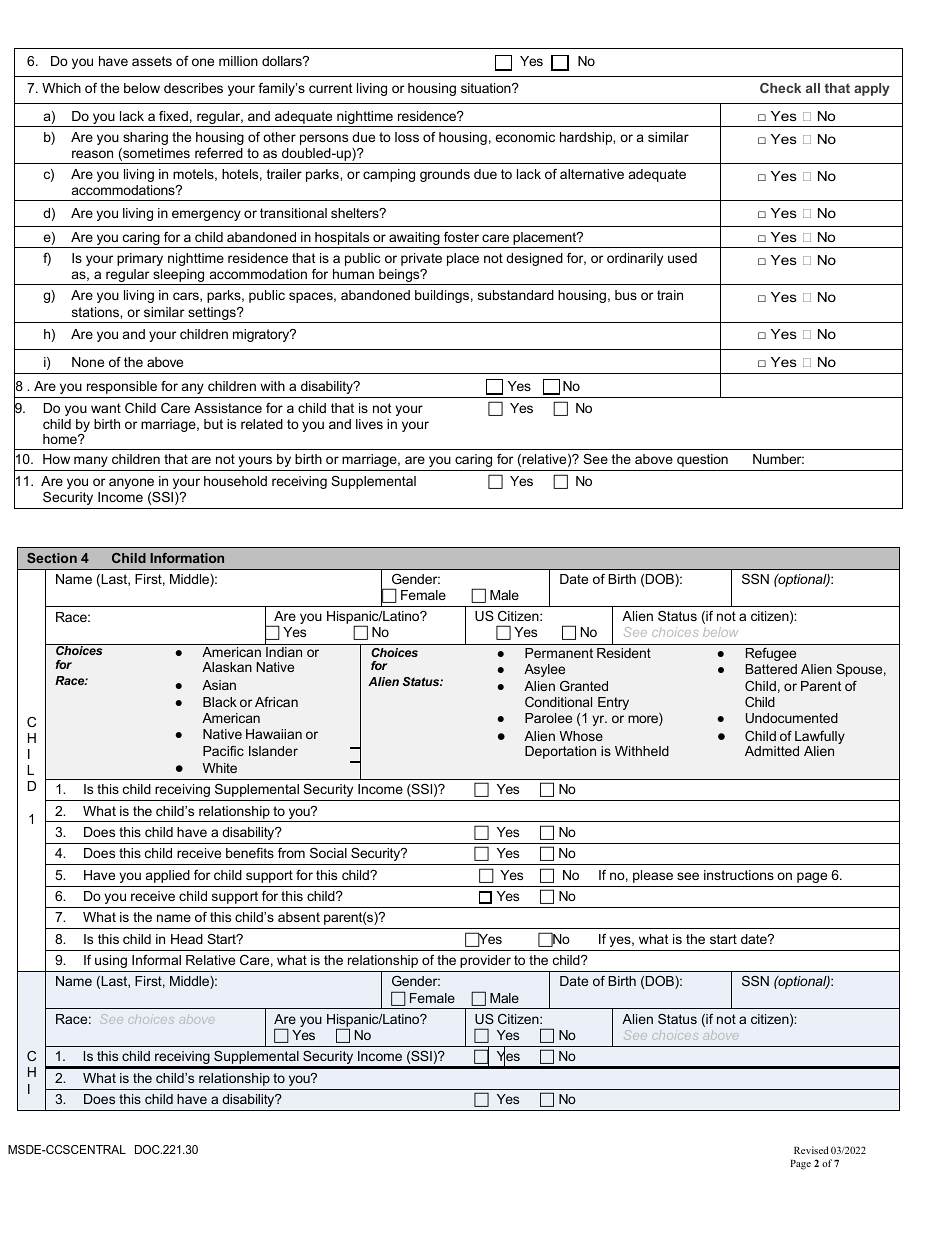 This page has height=1233, width=952. I want to click on question, so click(702, 460).
